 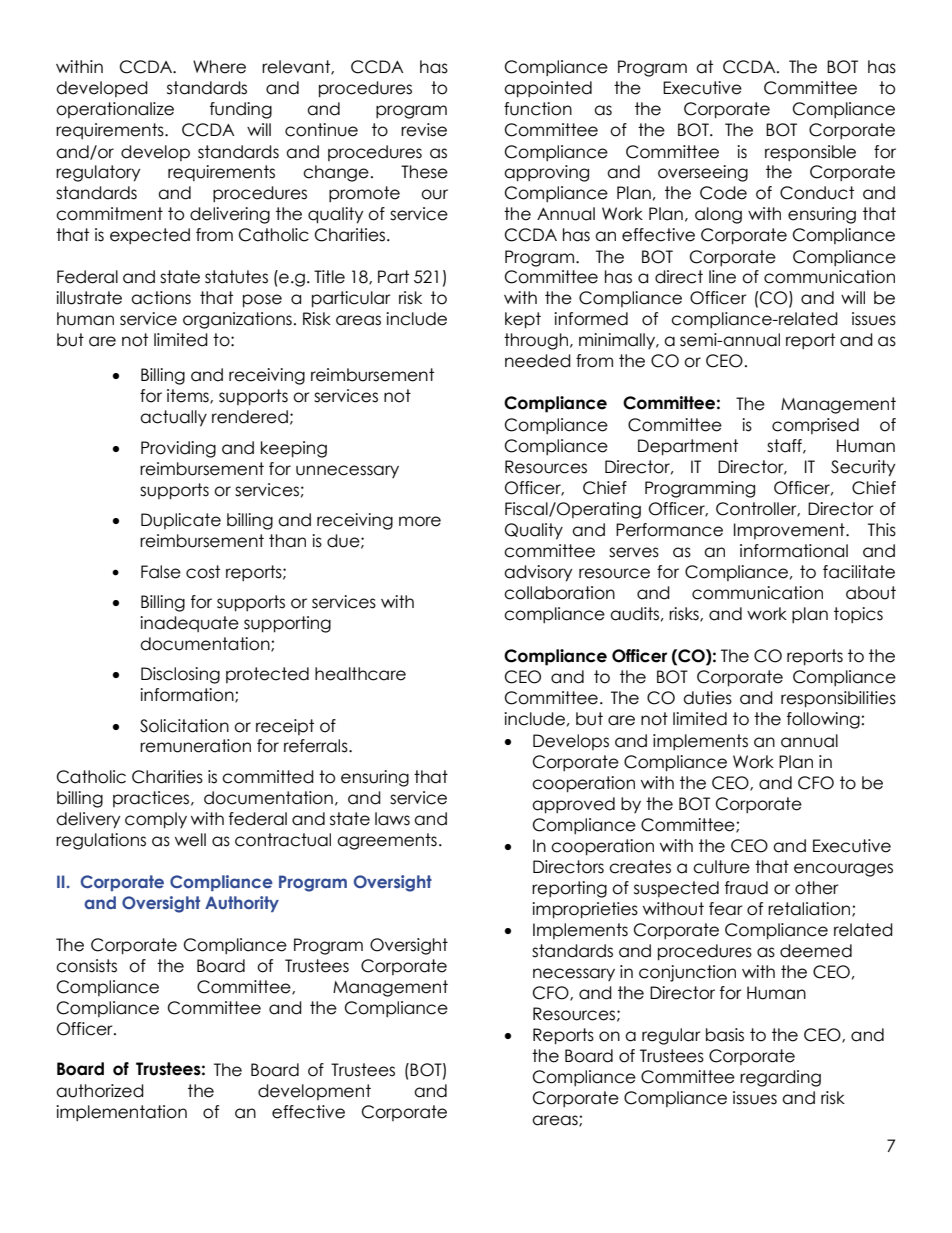 I want to click on function, so click(x=538, y=109).
